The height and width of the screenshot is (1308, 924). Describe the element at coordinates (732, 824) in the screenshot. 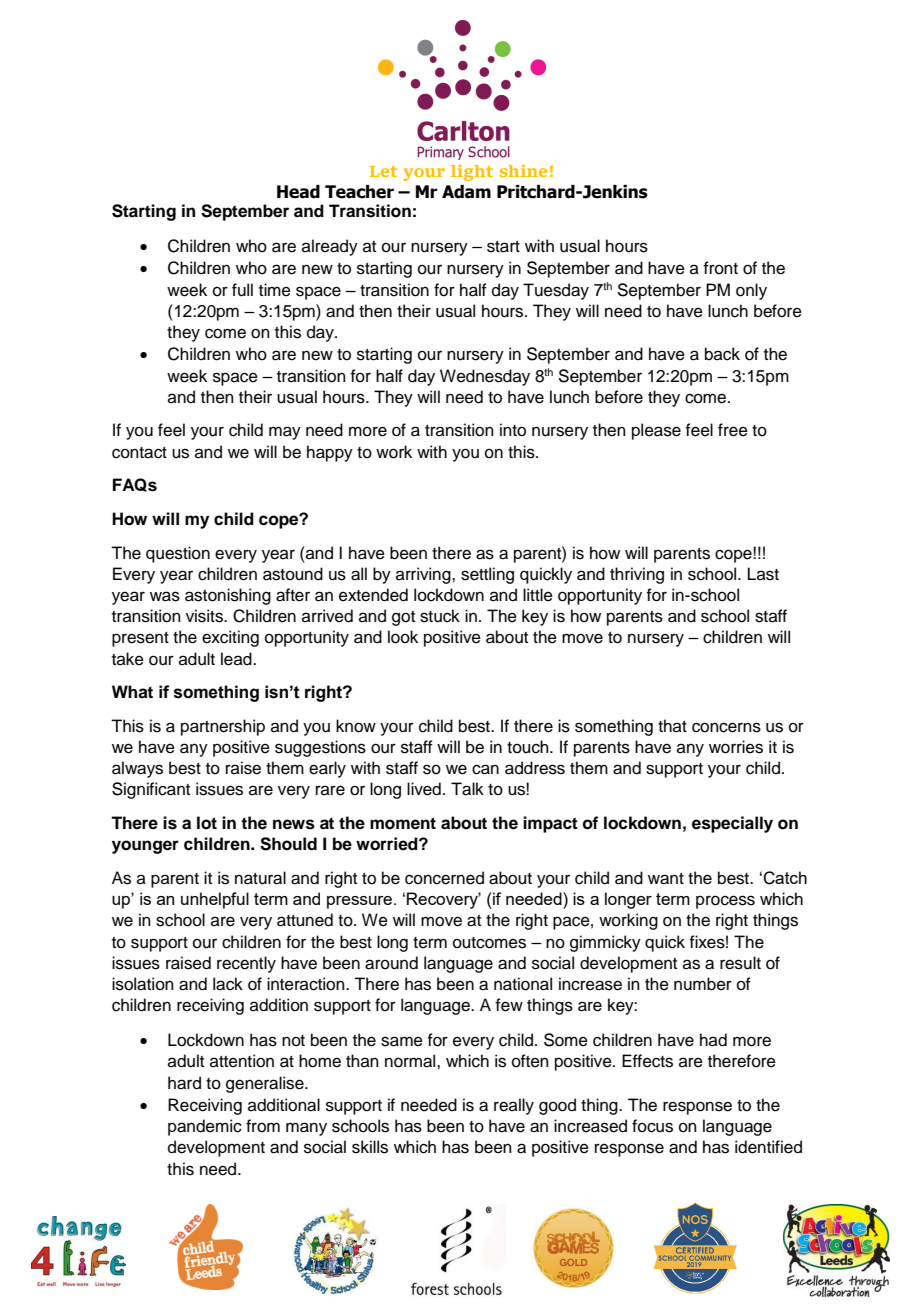

I see `especially` at that location.
